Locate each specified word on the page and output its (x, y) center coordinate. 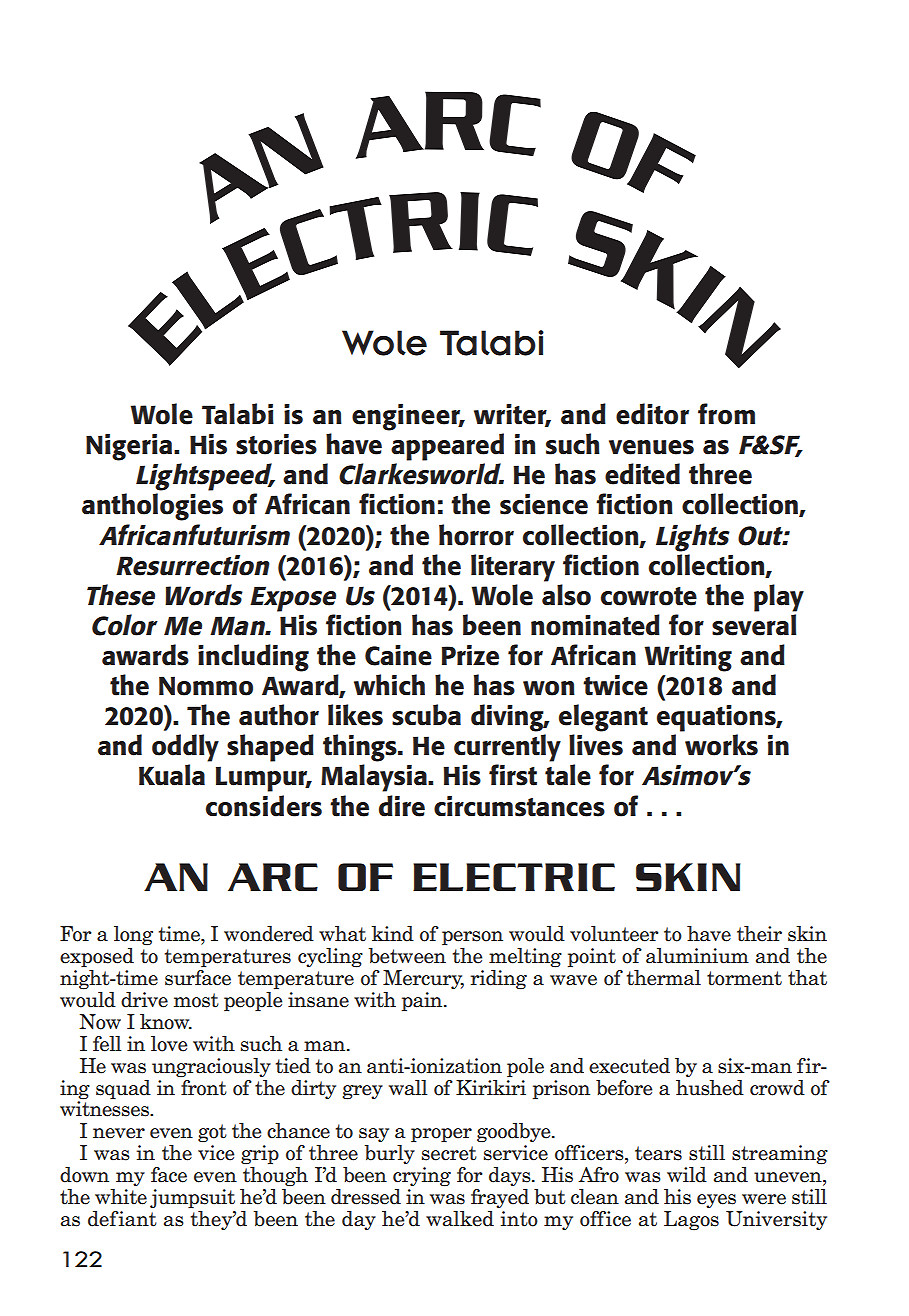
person (472, 938)
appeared (447, 447)
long (133, 935)
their (759, 934)
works (721, 745)
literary (513, 568)
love (169, 1044)
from (726, 414)
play (779, 598)
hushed (710, 1088)
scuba (426, 715)
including (253, 658)
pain (423, 1002)
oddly (185, 748)
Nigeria (130, 447)
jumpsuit (192, 1199)
